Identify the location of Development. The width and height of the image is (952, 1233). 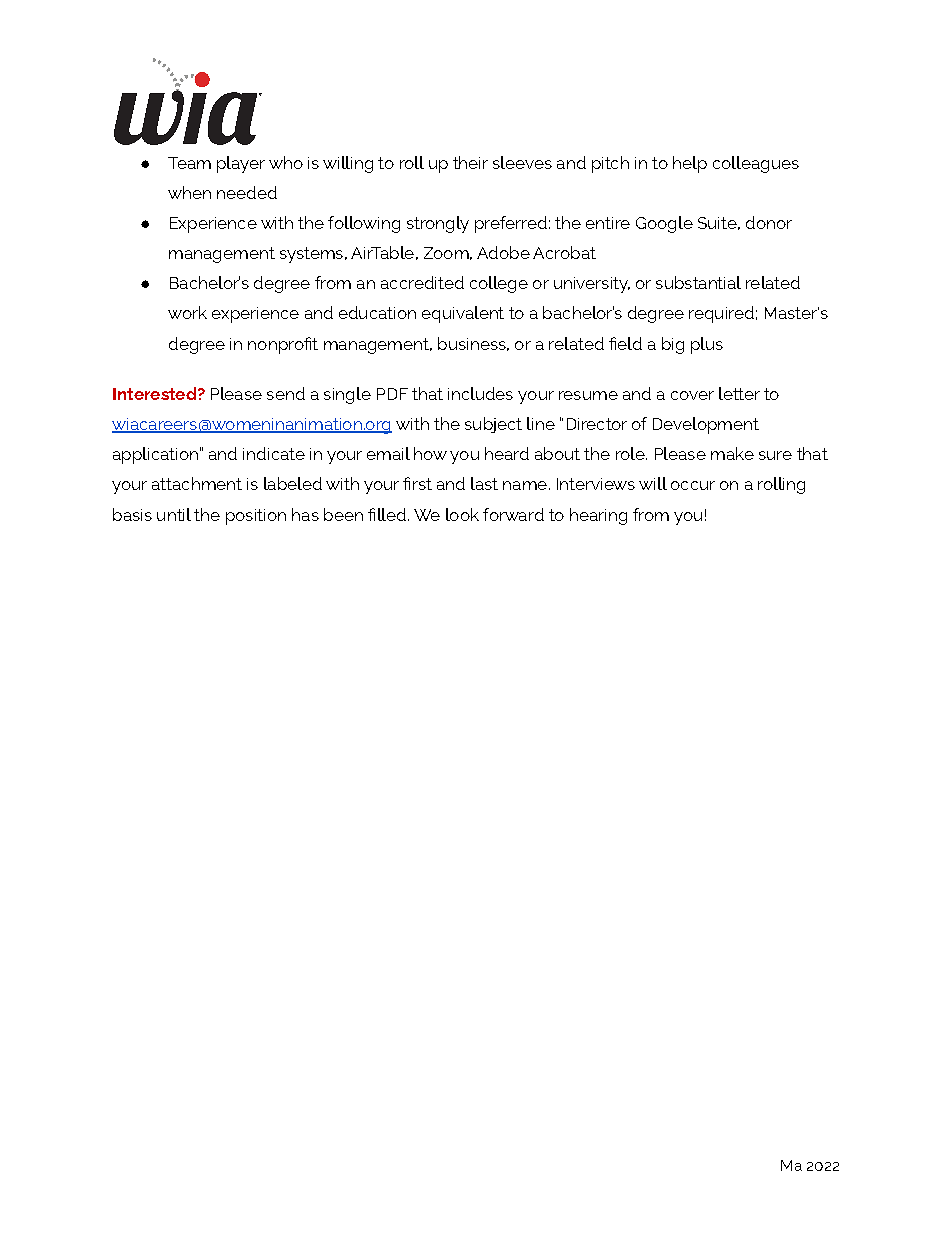
(706, 425).
